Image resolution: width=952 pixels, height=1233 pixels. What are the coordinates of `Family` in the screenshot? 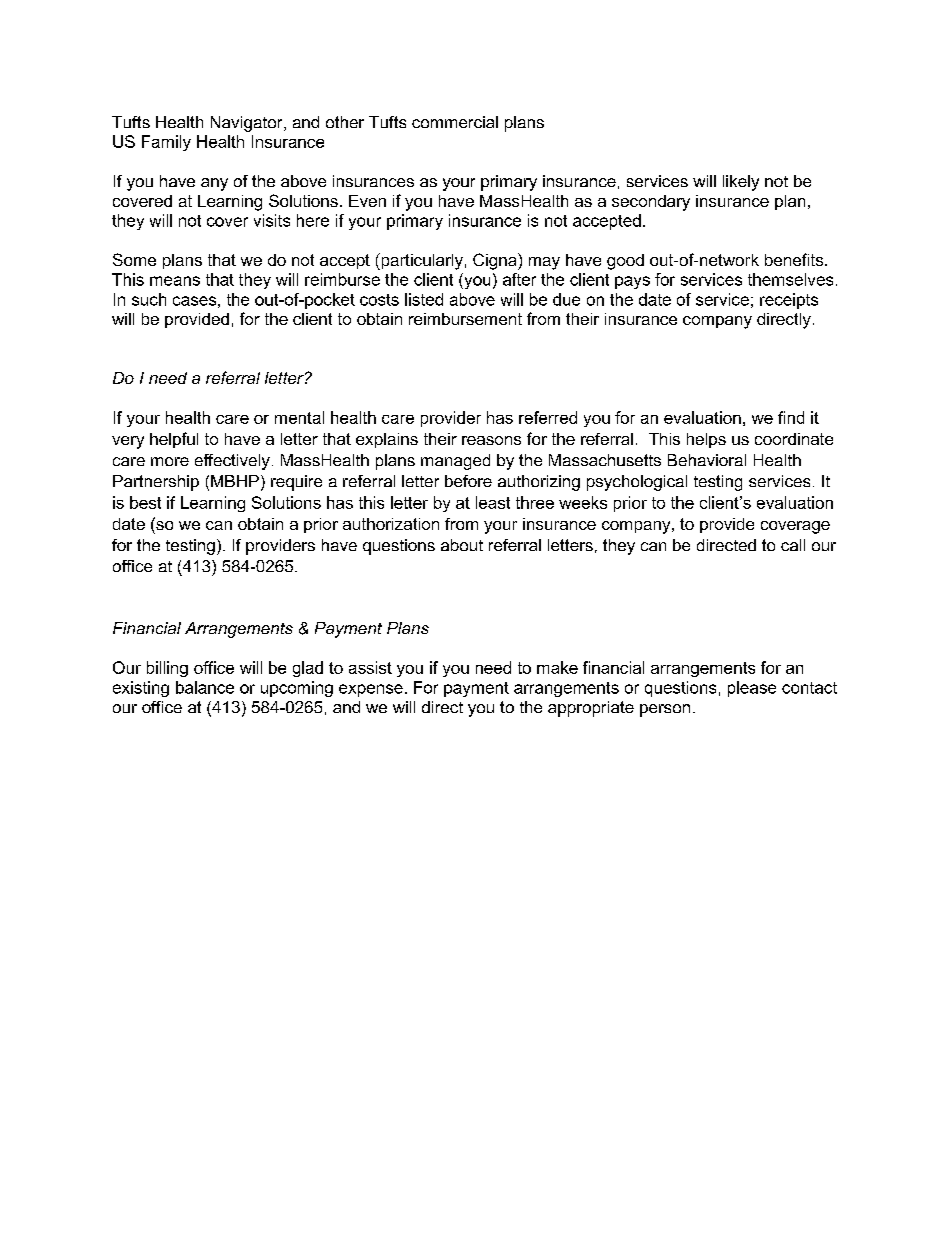 It's located at (166, 143).
